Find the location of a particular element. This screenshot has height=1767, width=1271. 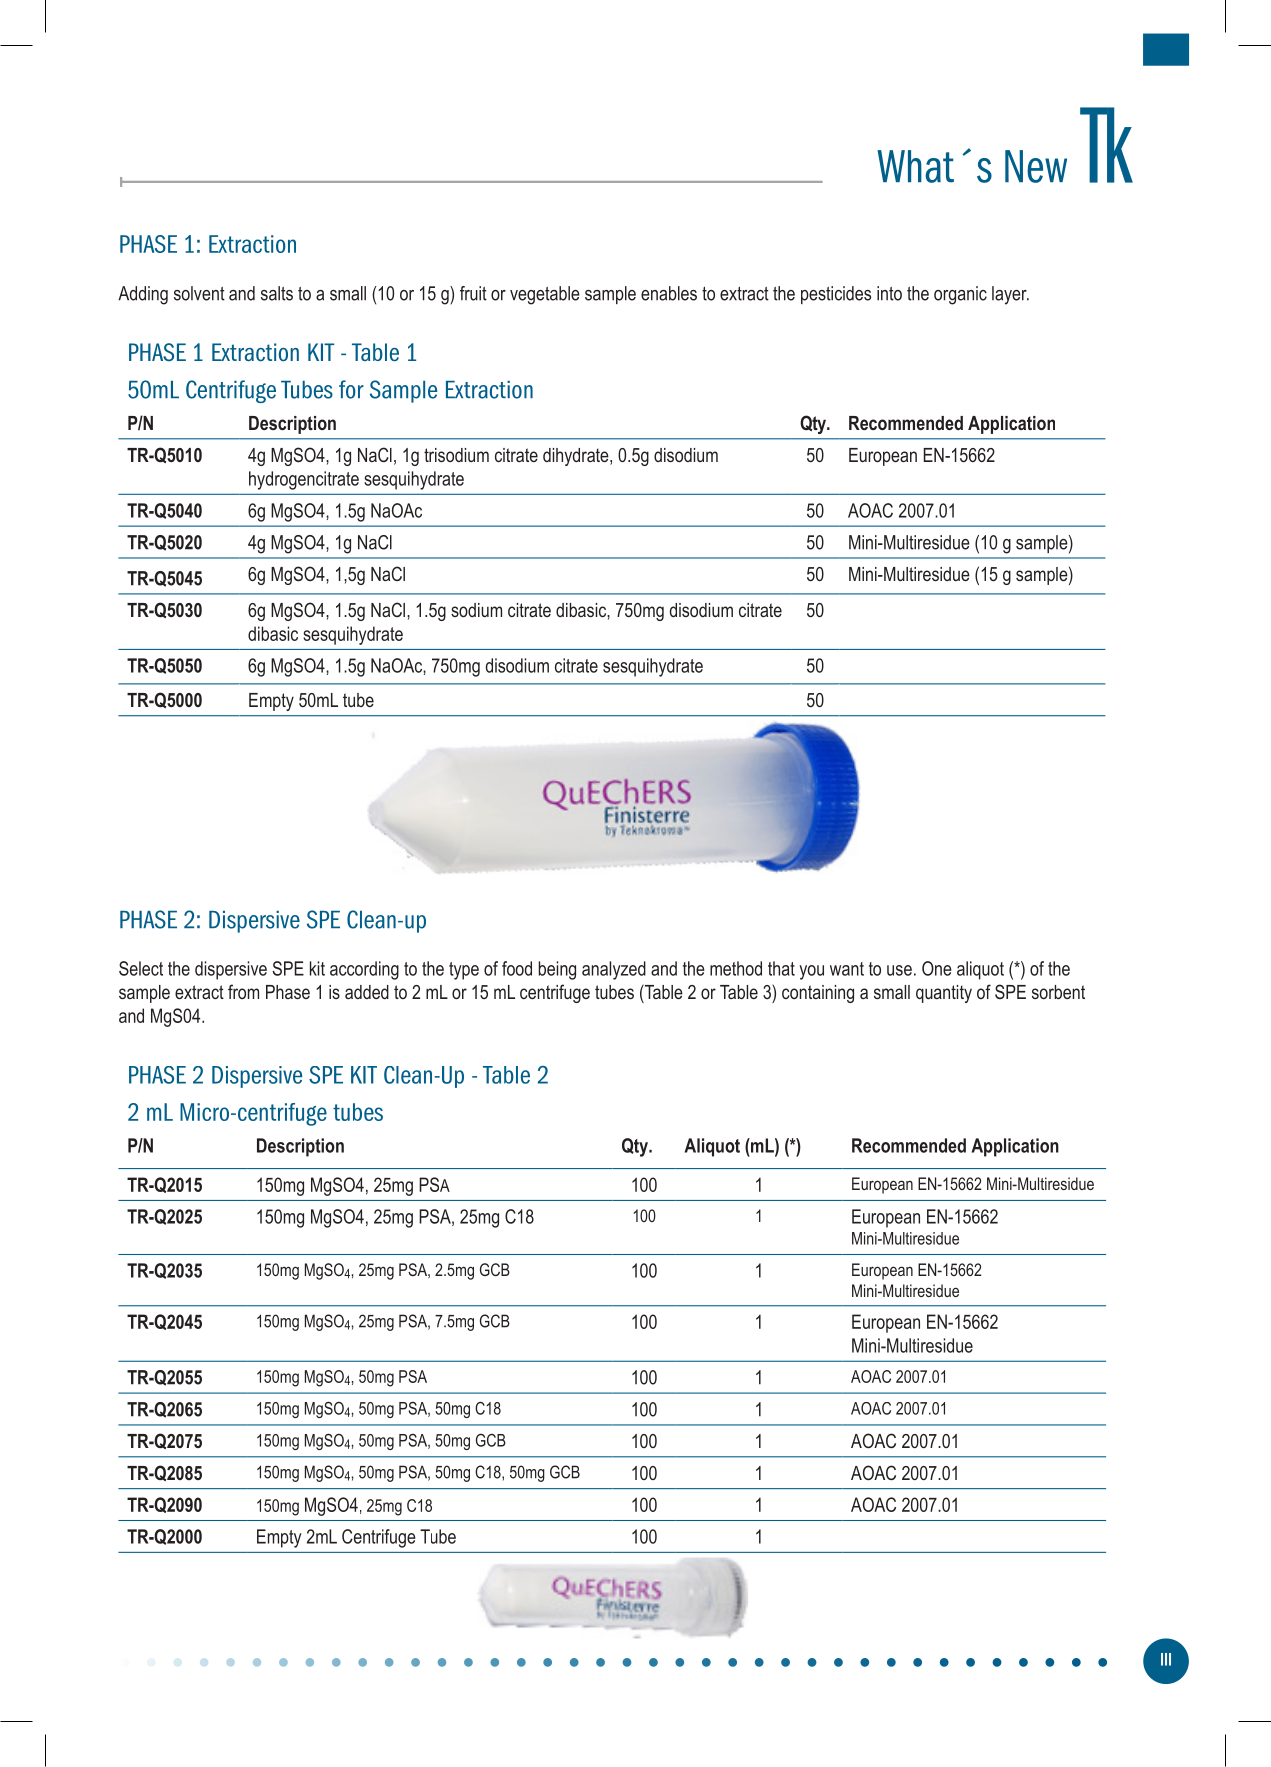

New is located at coordinates (1036, 166).
